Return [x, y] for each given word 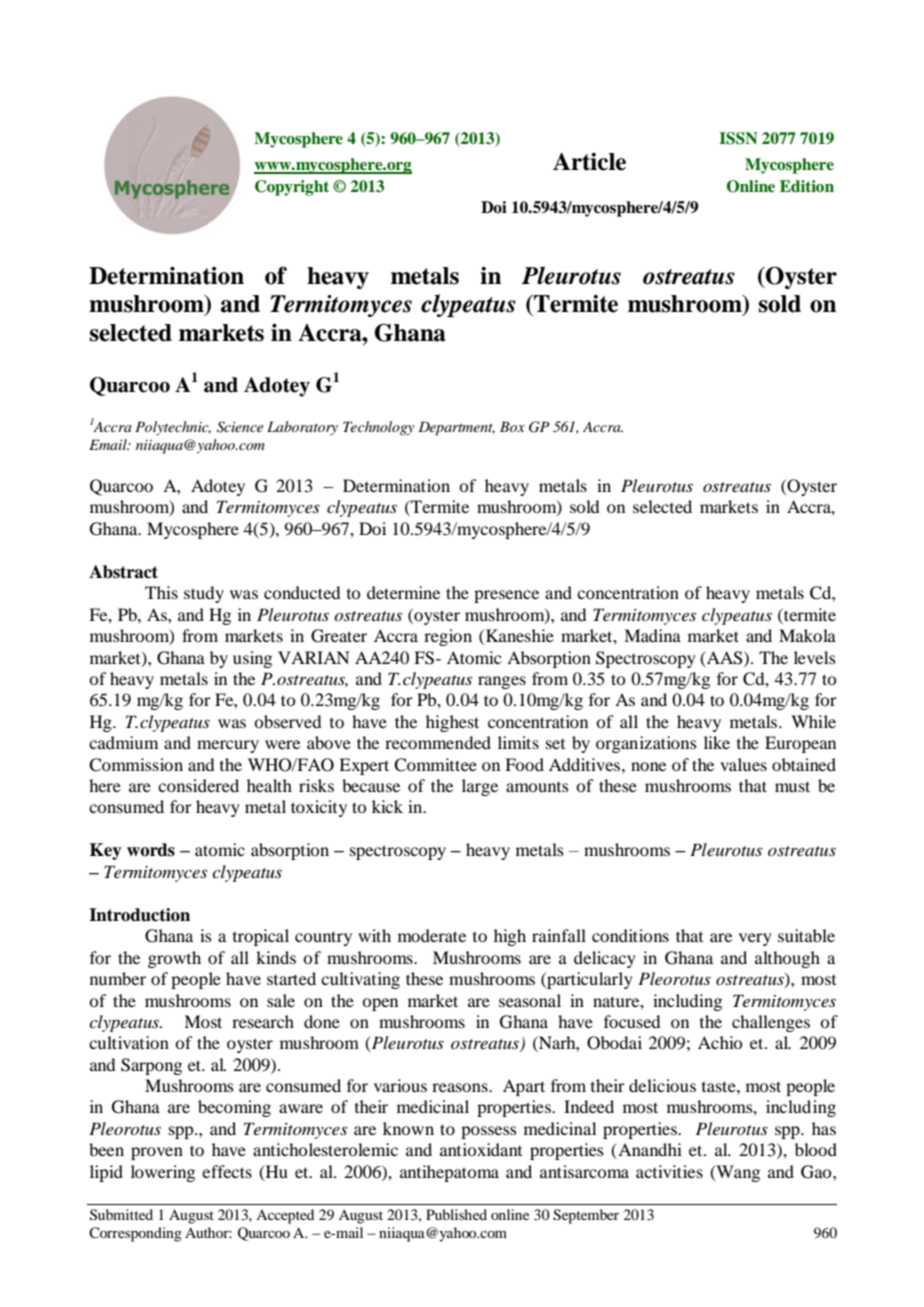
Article [589, 162]
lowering [163, 1173]
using [252, 659]
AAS [725, 658]
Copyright [292, 188]
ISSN [738, 138]
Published [456, 1214]
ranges [502, 682]
